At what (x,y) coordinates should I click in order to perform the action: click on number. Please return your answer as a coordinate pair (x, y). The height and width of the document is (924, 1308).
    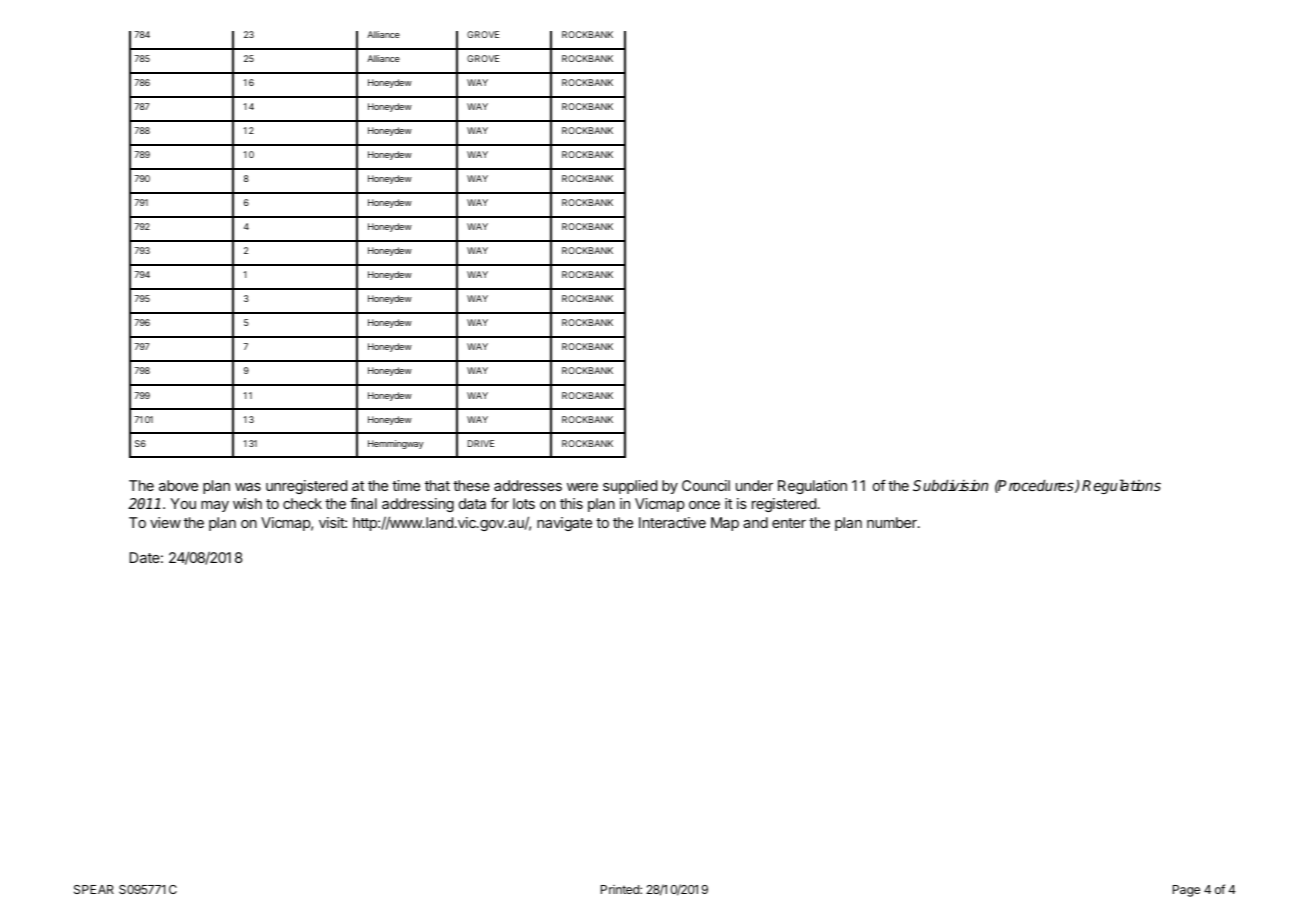
    Looking at the image, I should click on (893, 522).
